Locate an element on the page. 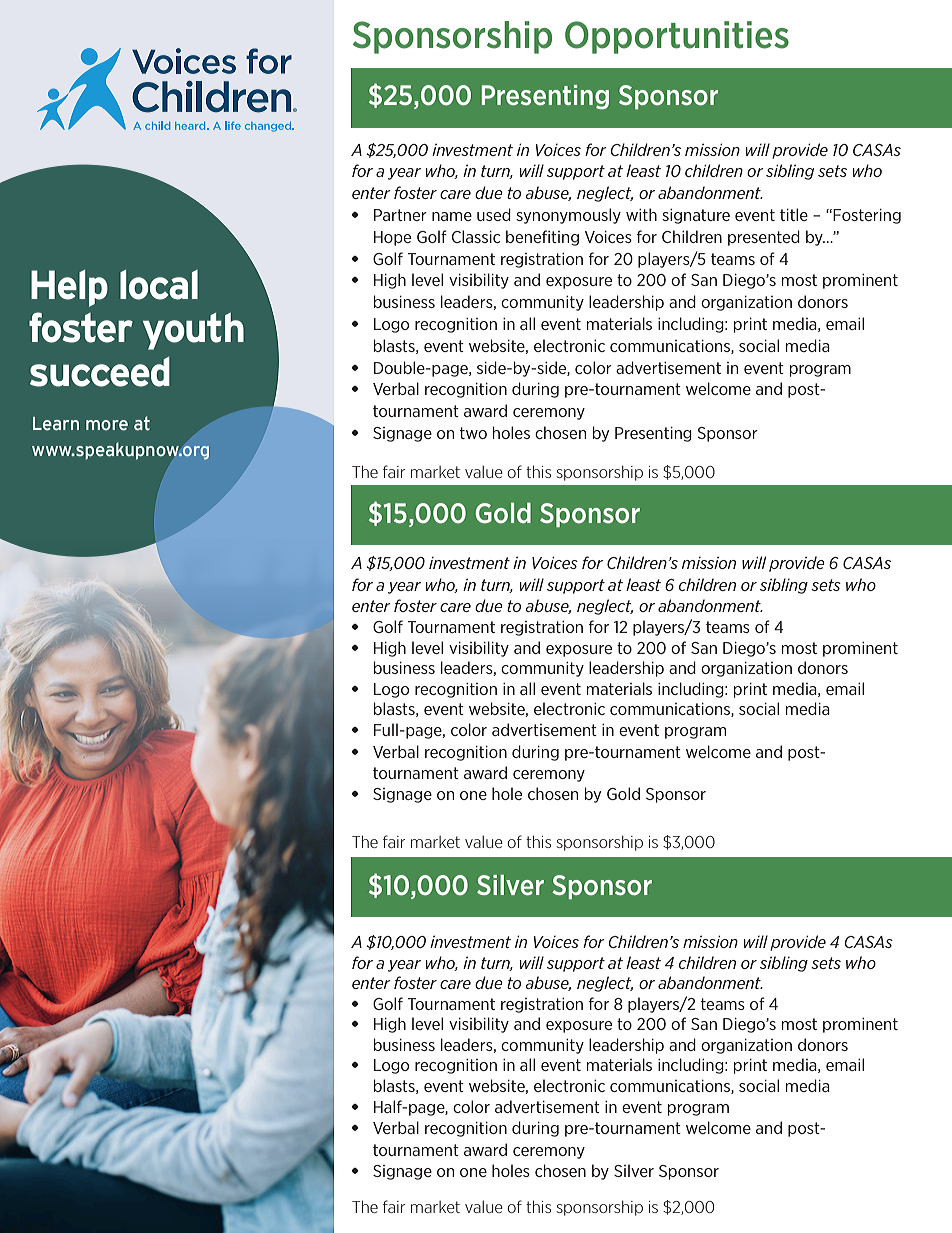 The image size is (952, 1233). with is located at coordinates (641, 214).
